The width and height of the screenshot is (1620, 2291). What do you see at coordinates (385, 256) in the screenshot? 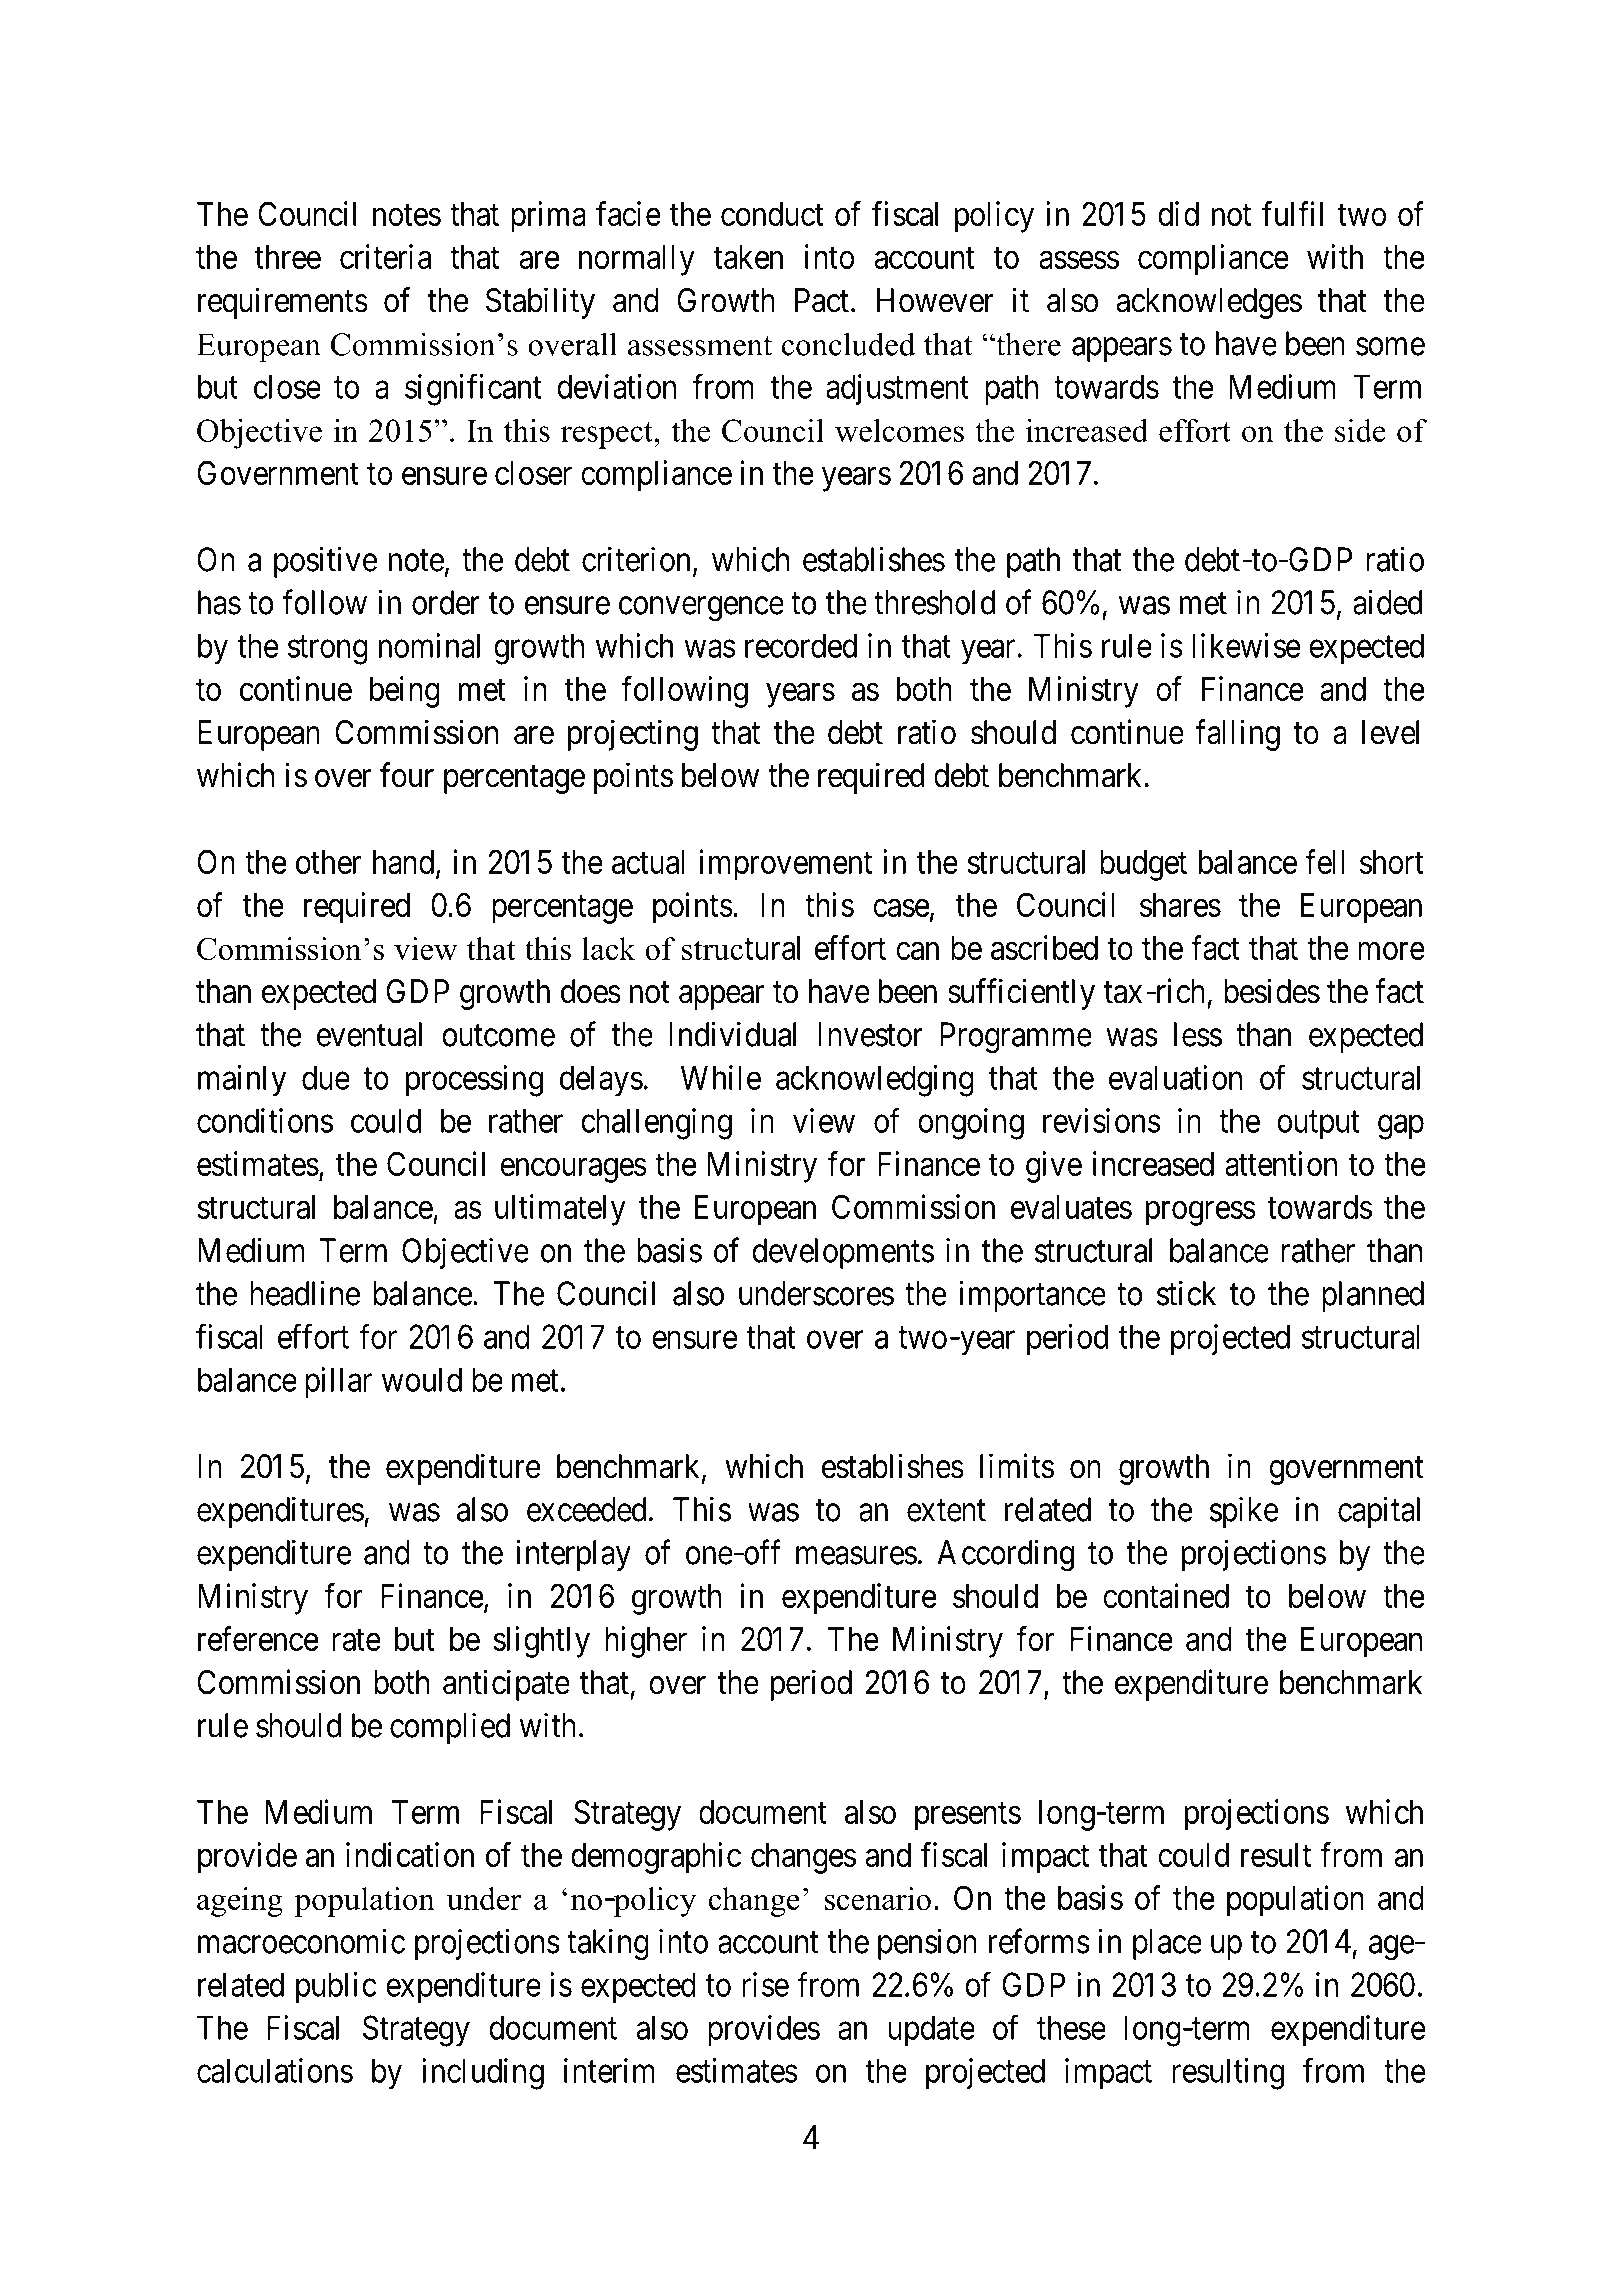
I see `criteria` at bounding box center [385, 256].
